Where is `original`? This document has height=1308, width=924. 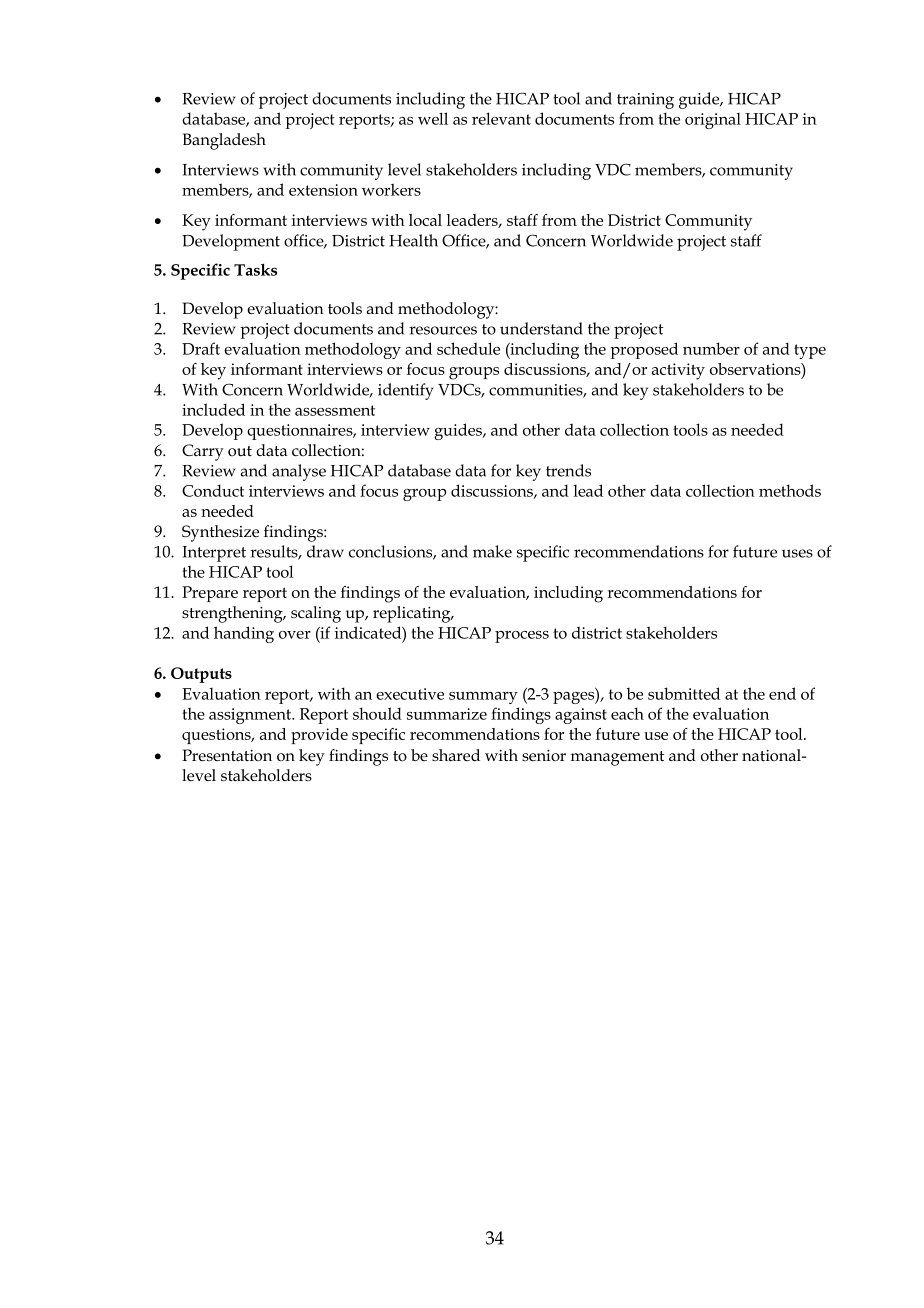 original is located at coordinates (713, 121).
